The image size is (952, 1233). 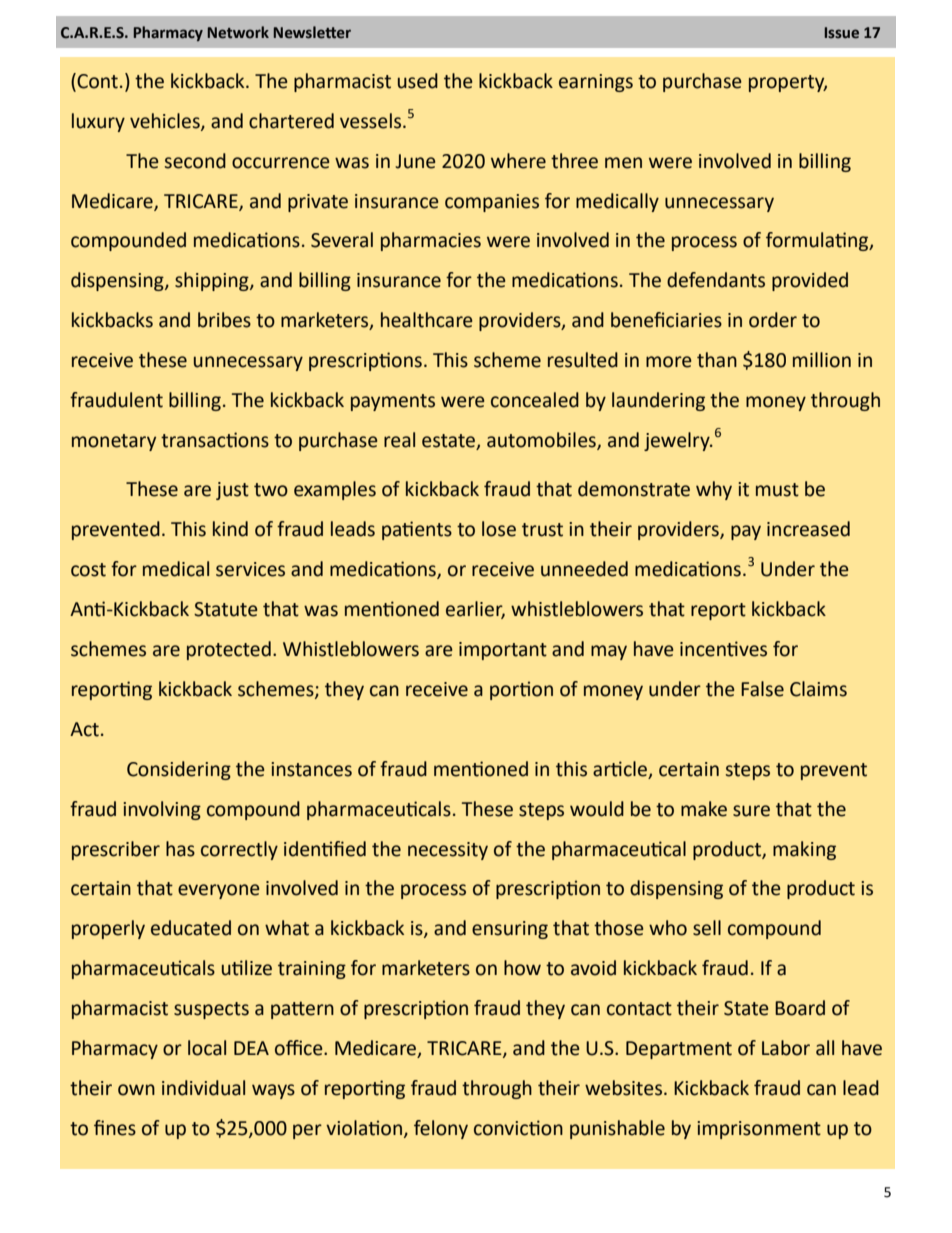 I want to click on used, so click(x=418, y=81).
